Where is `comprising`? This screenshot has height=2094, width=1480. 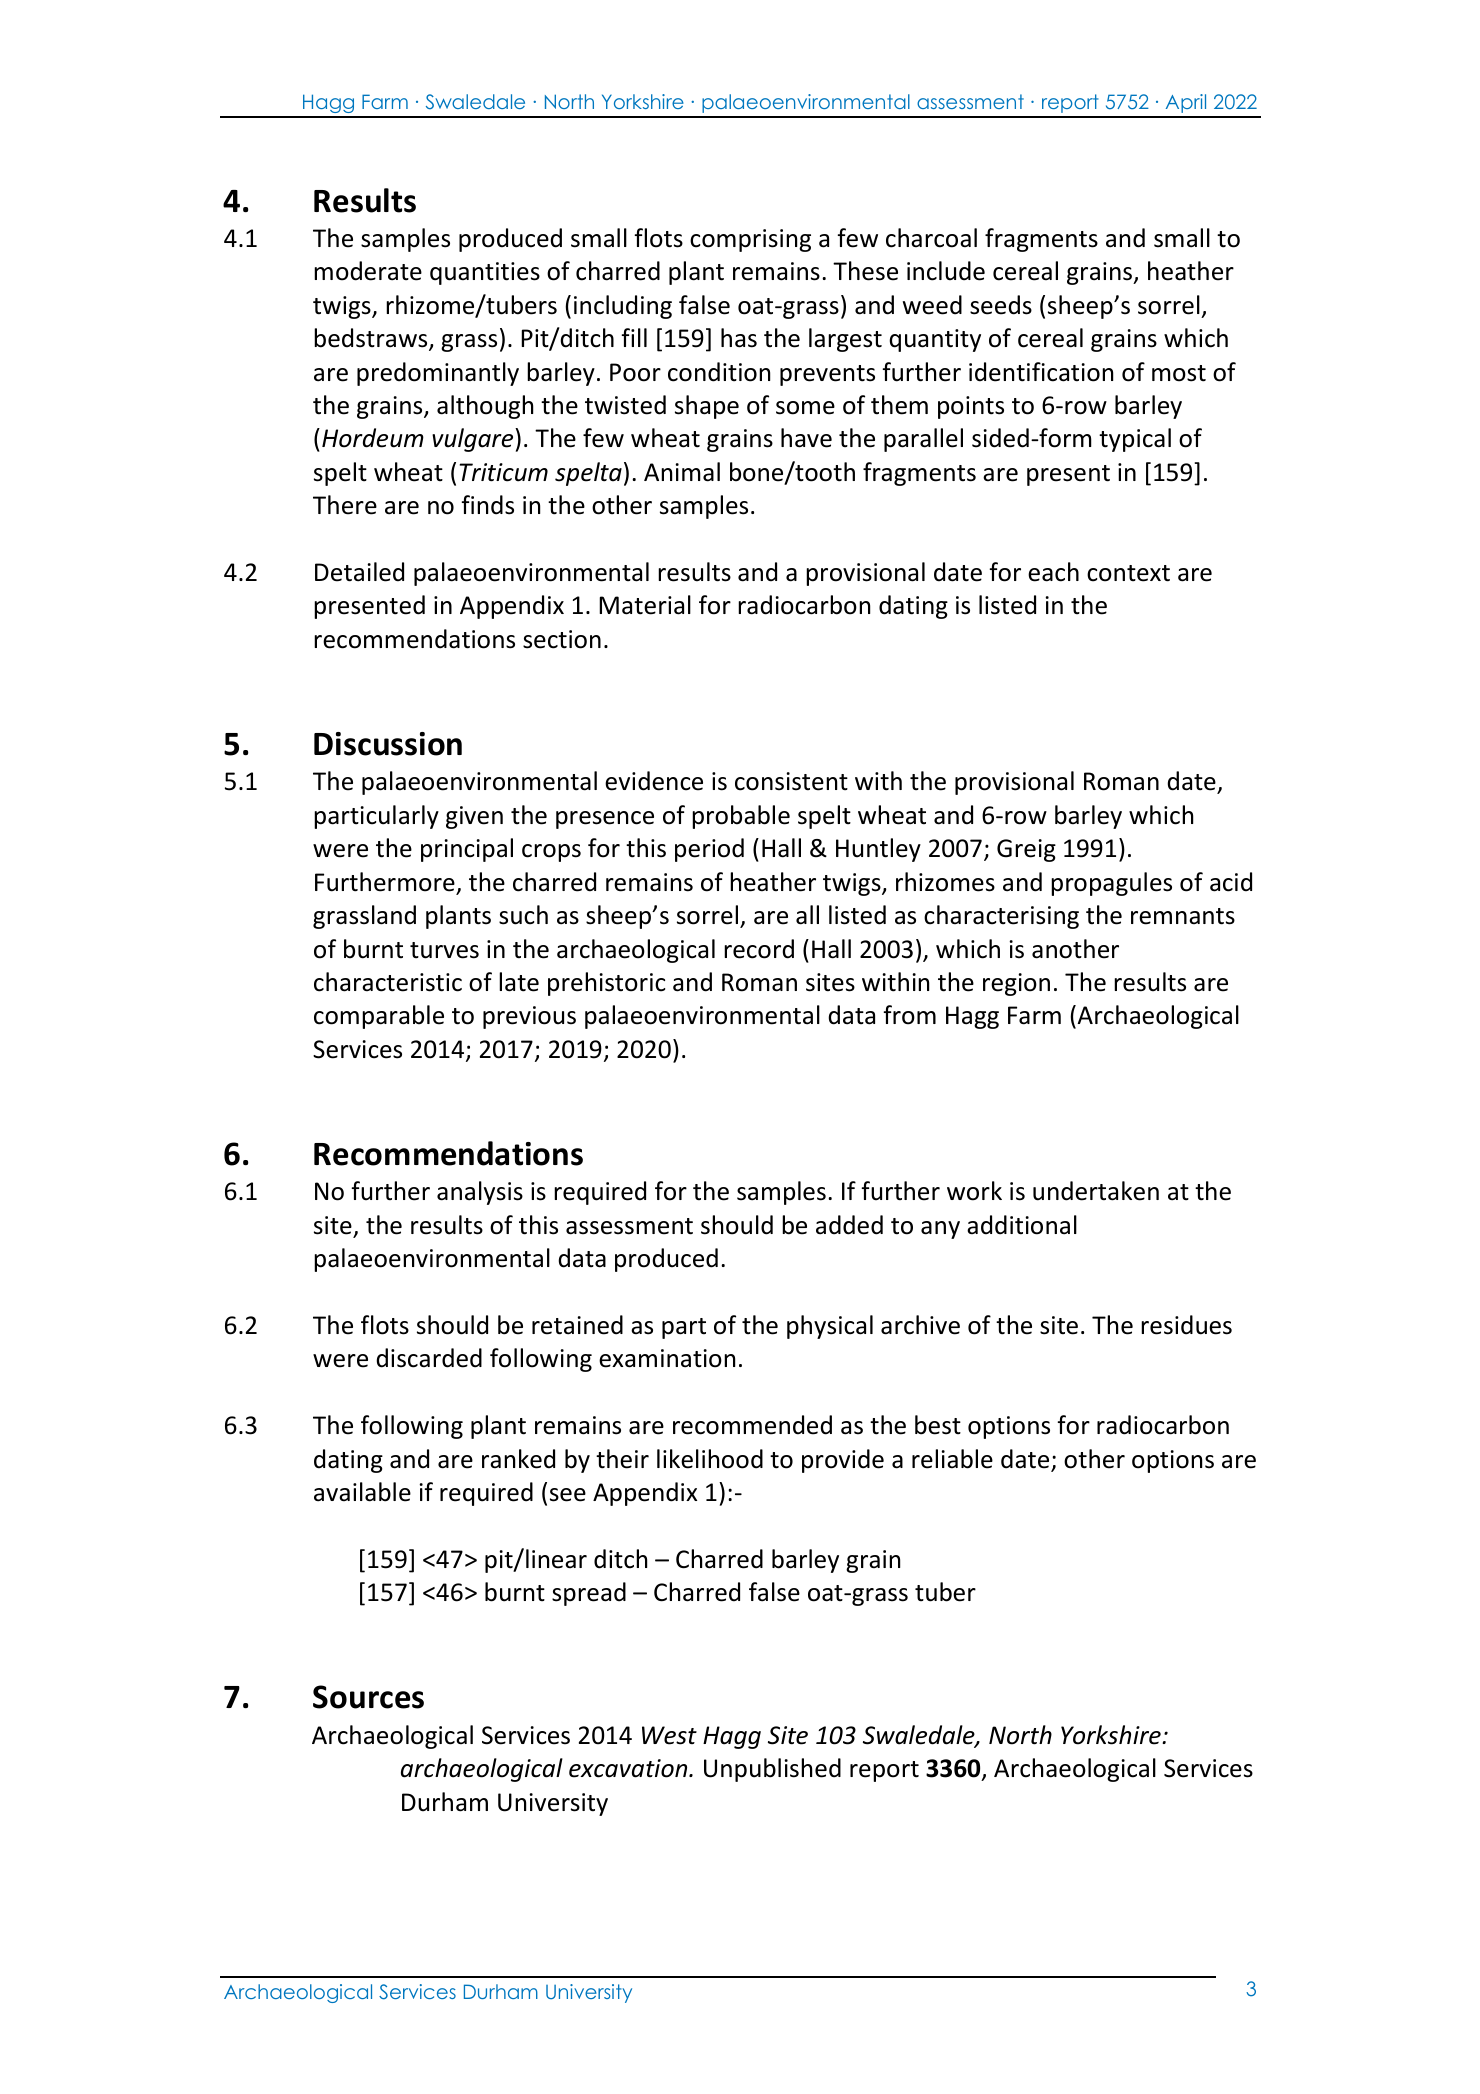 comprising is located at coordinates (750, 240).
